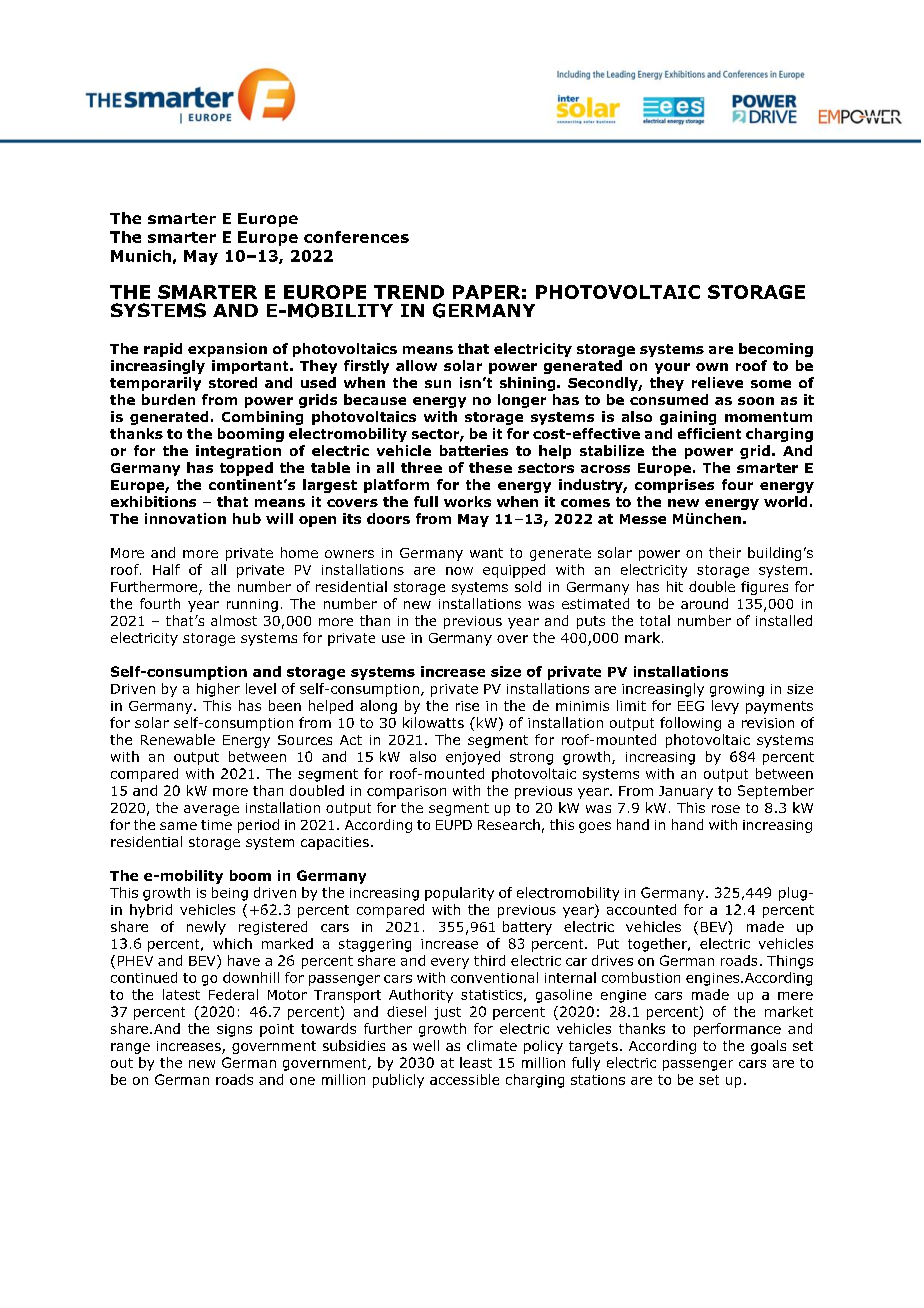 Image resolution: width=924 pixels, height=1308 pixels. What do you see at coordinates (476, 1062) in the document?
I see `least` at bounding box center [476, 1062].
